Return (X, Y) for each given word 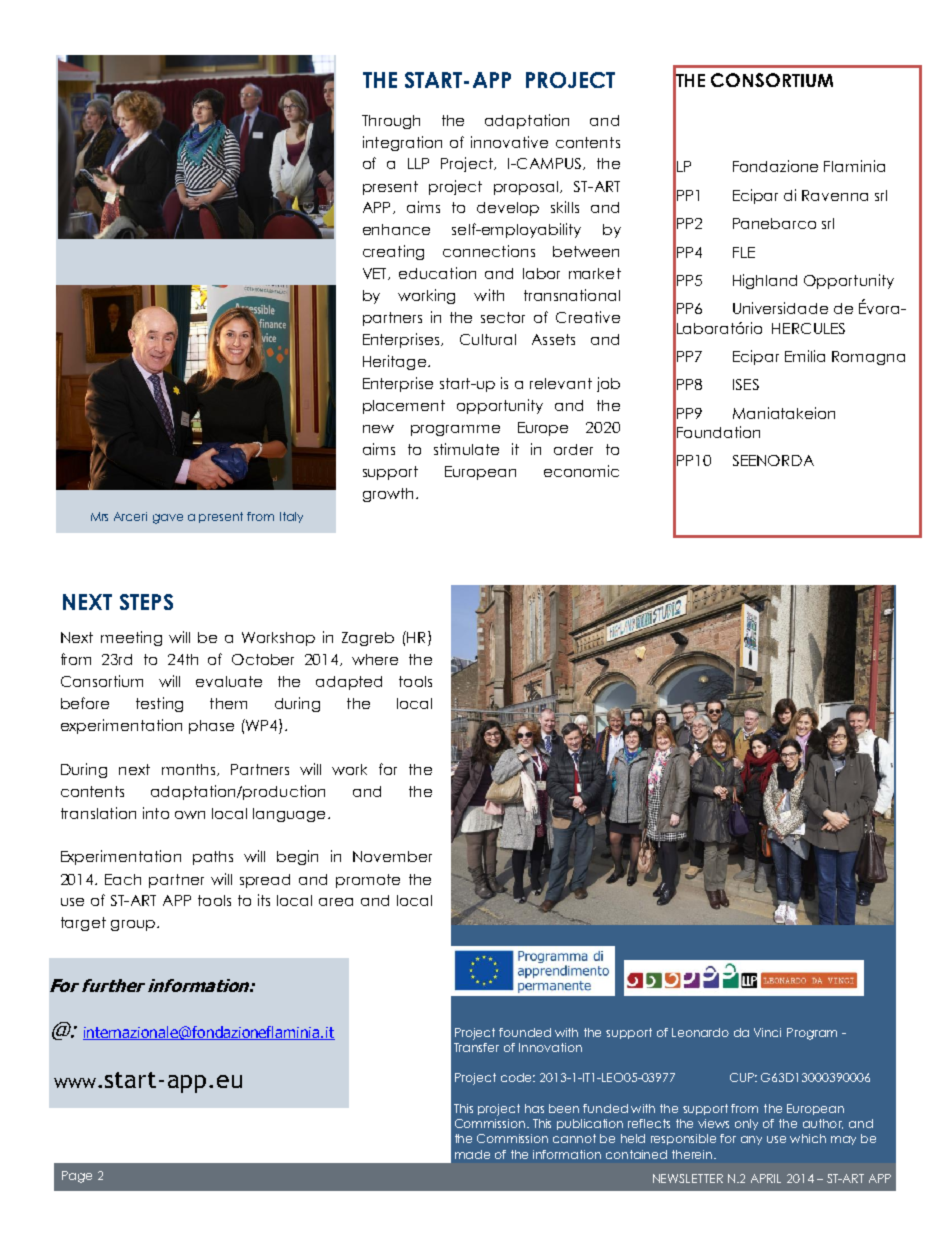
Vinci (767, 1032)
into (156, 813)
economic (581, 471)
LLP (418, 163)
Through (391, 122)
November (392, 856)
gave (168, 519)
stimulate (466, 449)
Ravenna (835, 195)
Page (77, 1177)
